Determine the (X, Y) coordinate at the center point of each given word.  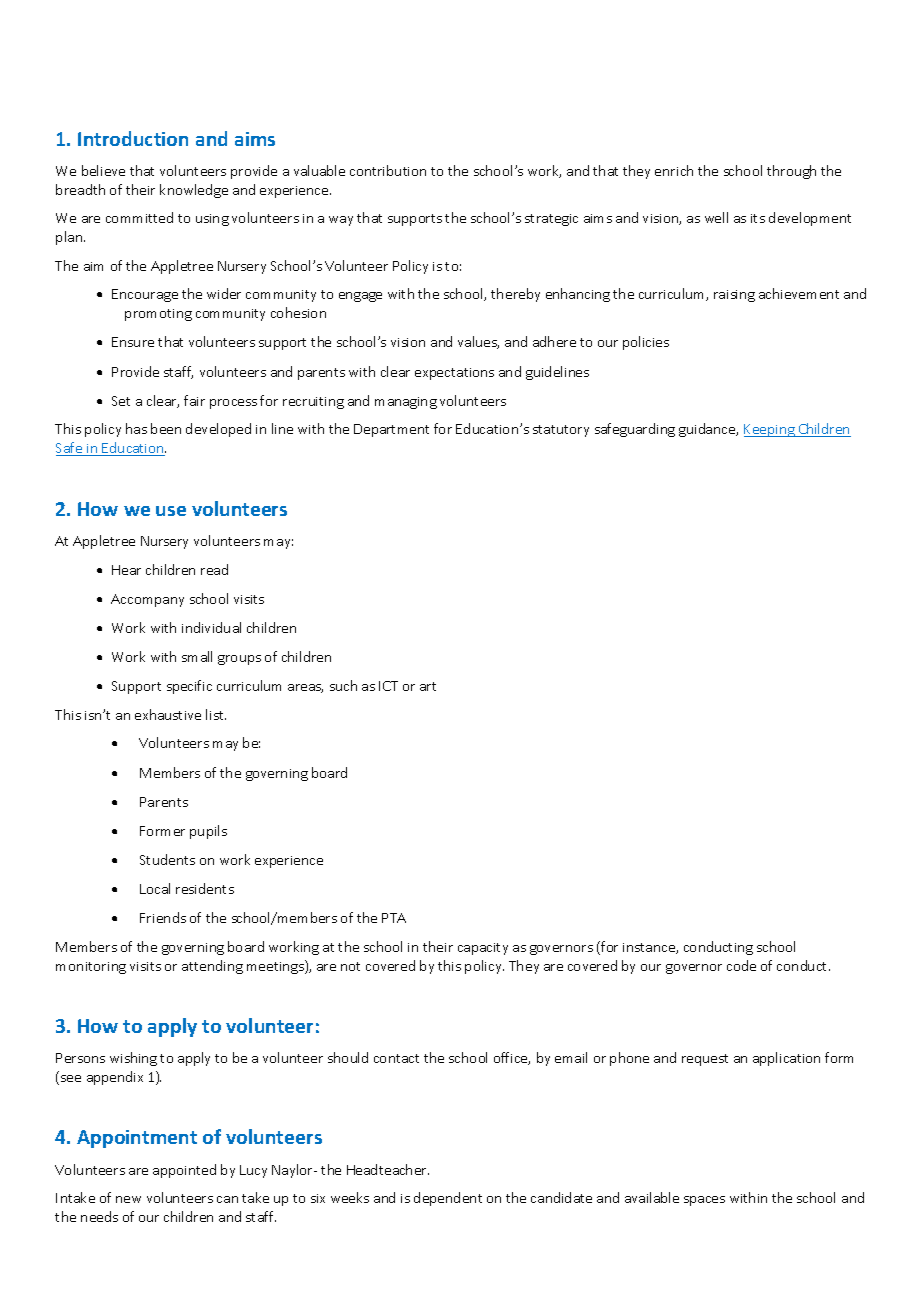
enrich (674, 170)
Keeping (770, 430)
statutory (561, 431)
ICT (388, 686)
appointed (184, 1171)
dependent (448, 1199)
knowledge (194, 191)
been (166, 428)
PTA (394, 918)
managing (406, 403)
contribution (388, 170)
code (741, 965)
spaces (704, 1201)
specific (189, 687)
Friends (163, 917)
